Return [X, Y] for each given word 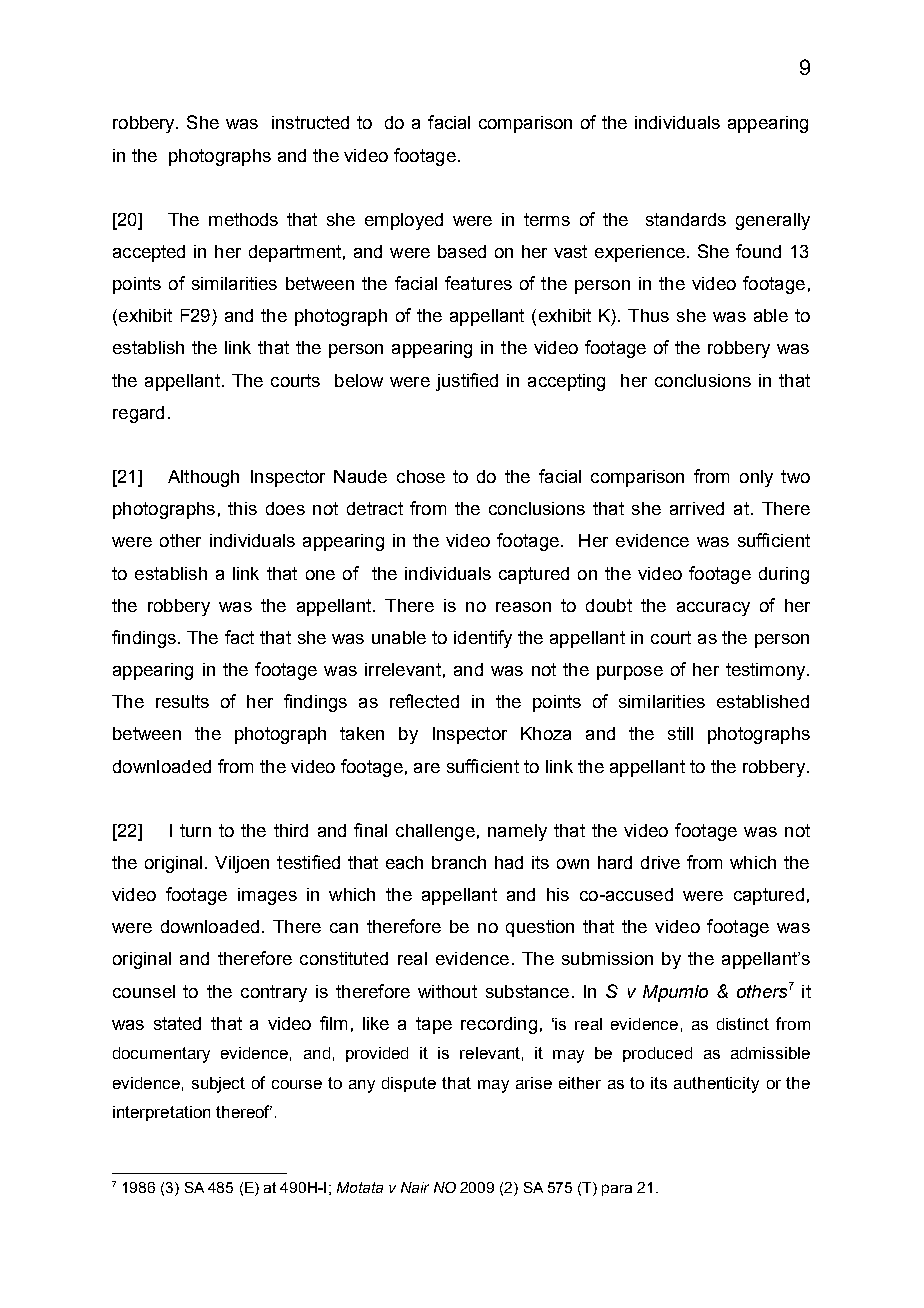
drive [660, 862]
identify [483, 639]
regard [138, 414]
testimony [767, 671]
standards [686, 219]
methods [243, 219]
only [756, 478]
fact [239, 637]
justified [467, 382]
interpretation [161, 1113]
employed [404, 221]
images [267, 896]
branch [459, 862]
